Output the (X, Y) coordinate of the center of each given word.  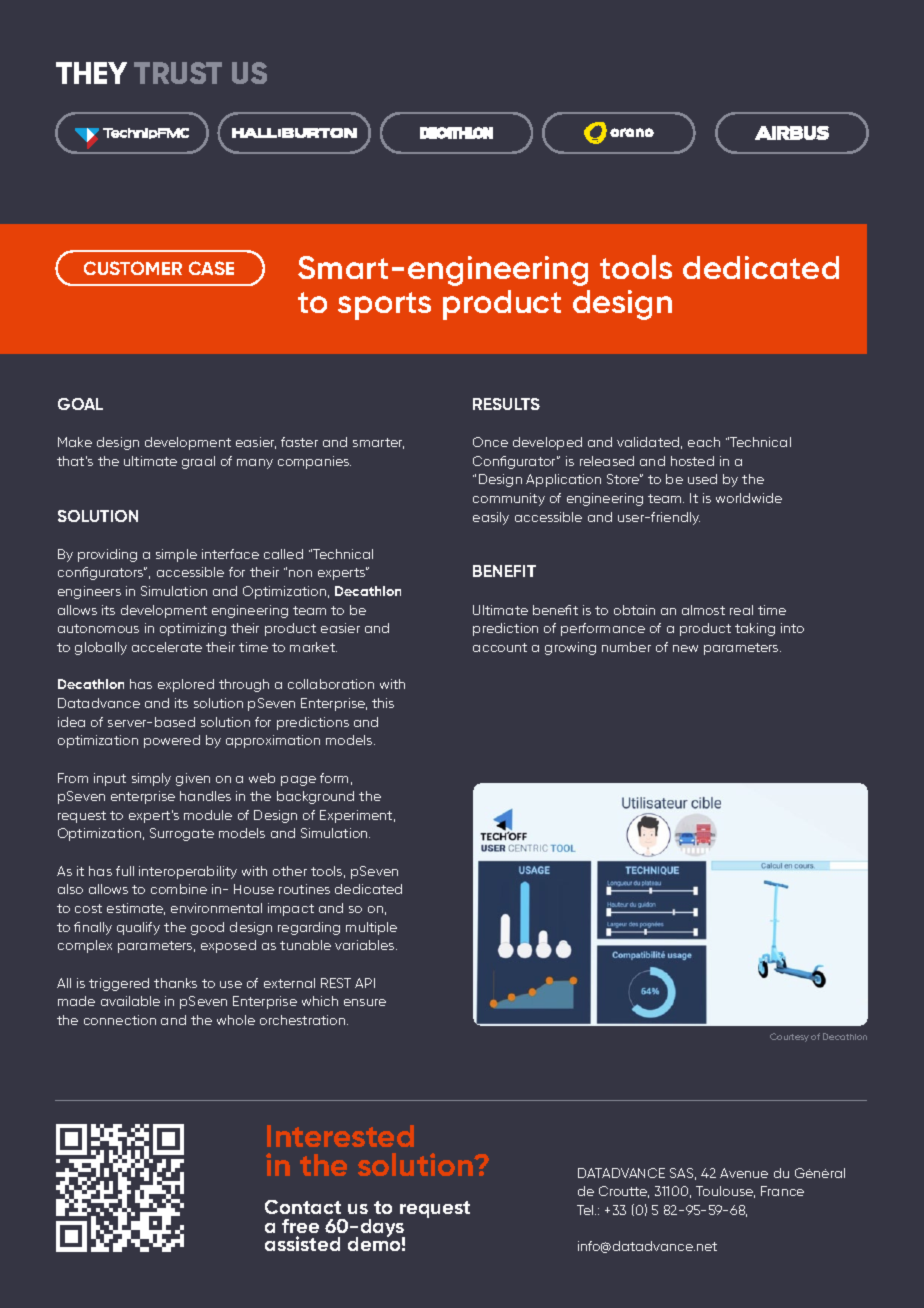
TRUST (178, 73)
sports (384, 306)
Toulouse (725, 1192)
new (685, 648)
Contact (303, 1207)
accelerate (167, 647)
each (704, 442)
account (500, 647)
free (300, 1226)
